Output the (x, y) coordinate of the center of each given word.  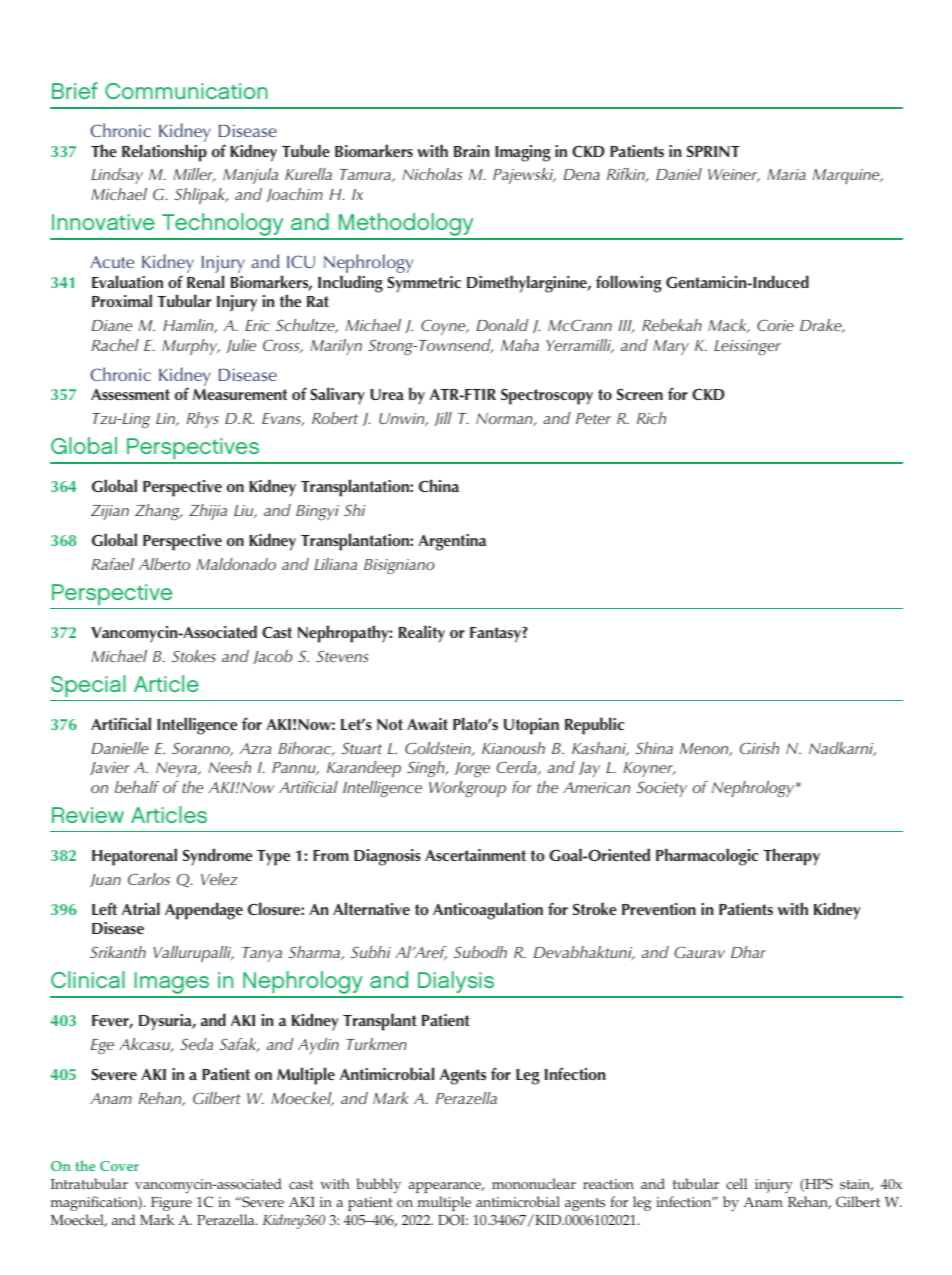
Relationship (164, 153)
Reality (422, 634)
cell (736, 1184)
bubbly (378, 1185)
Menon (705, 749)
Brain (472, 151)
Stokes (194, 656)
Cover (119, 1166)
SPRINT (713, 151)
